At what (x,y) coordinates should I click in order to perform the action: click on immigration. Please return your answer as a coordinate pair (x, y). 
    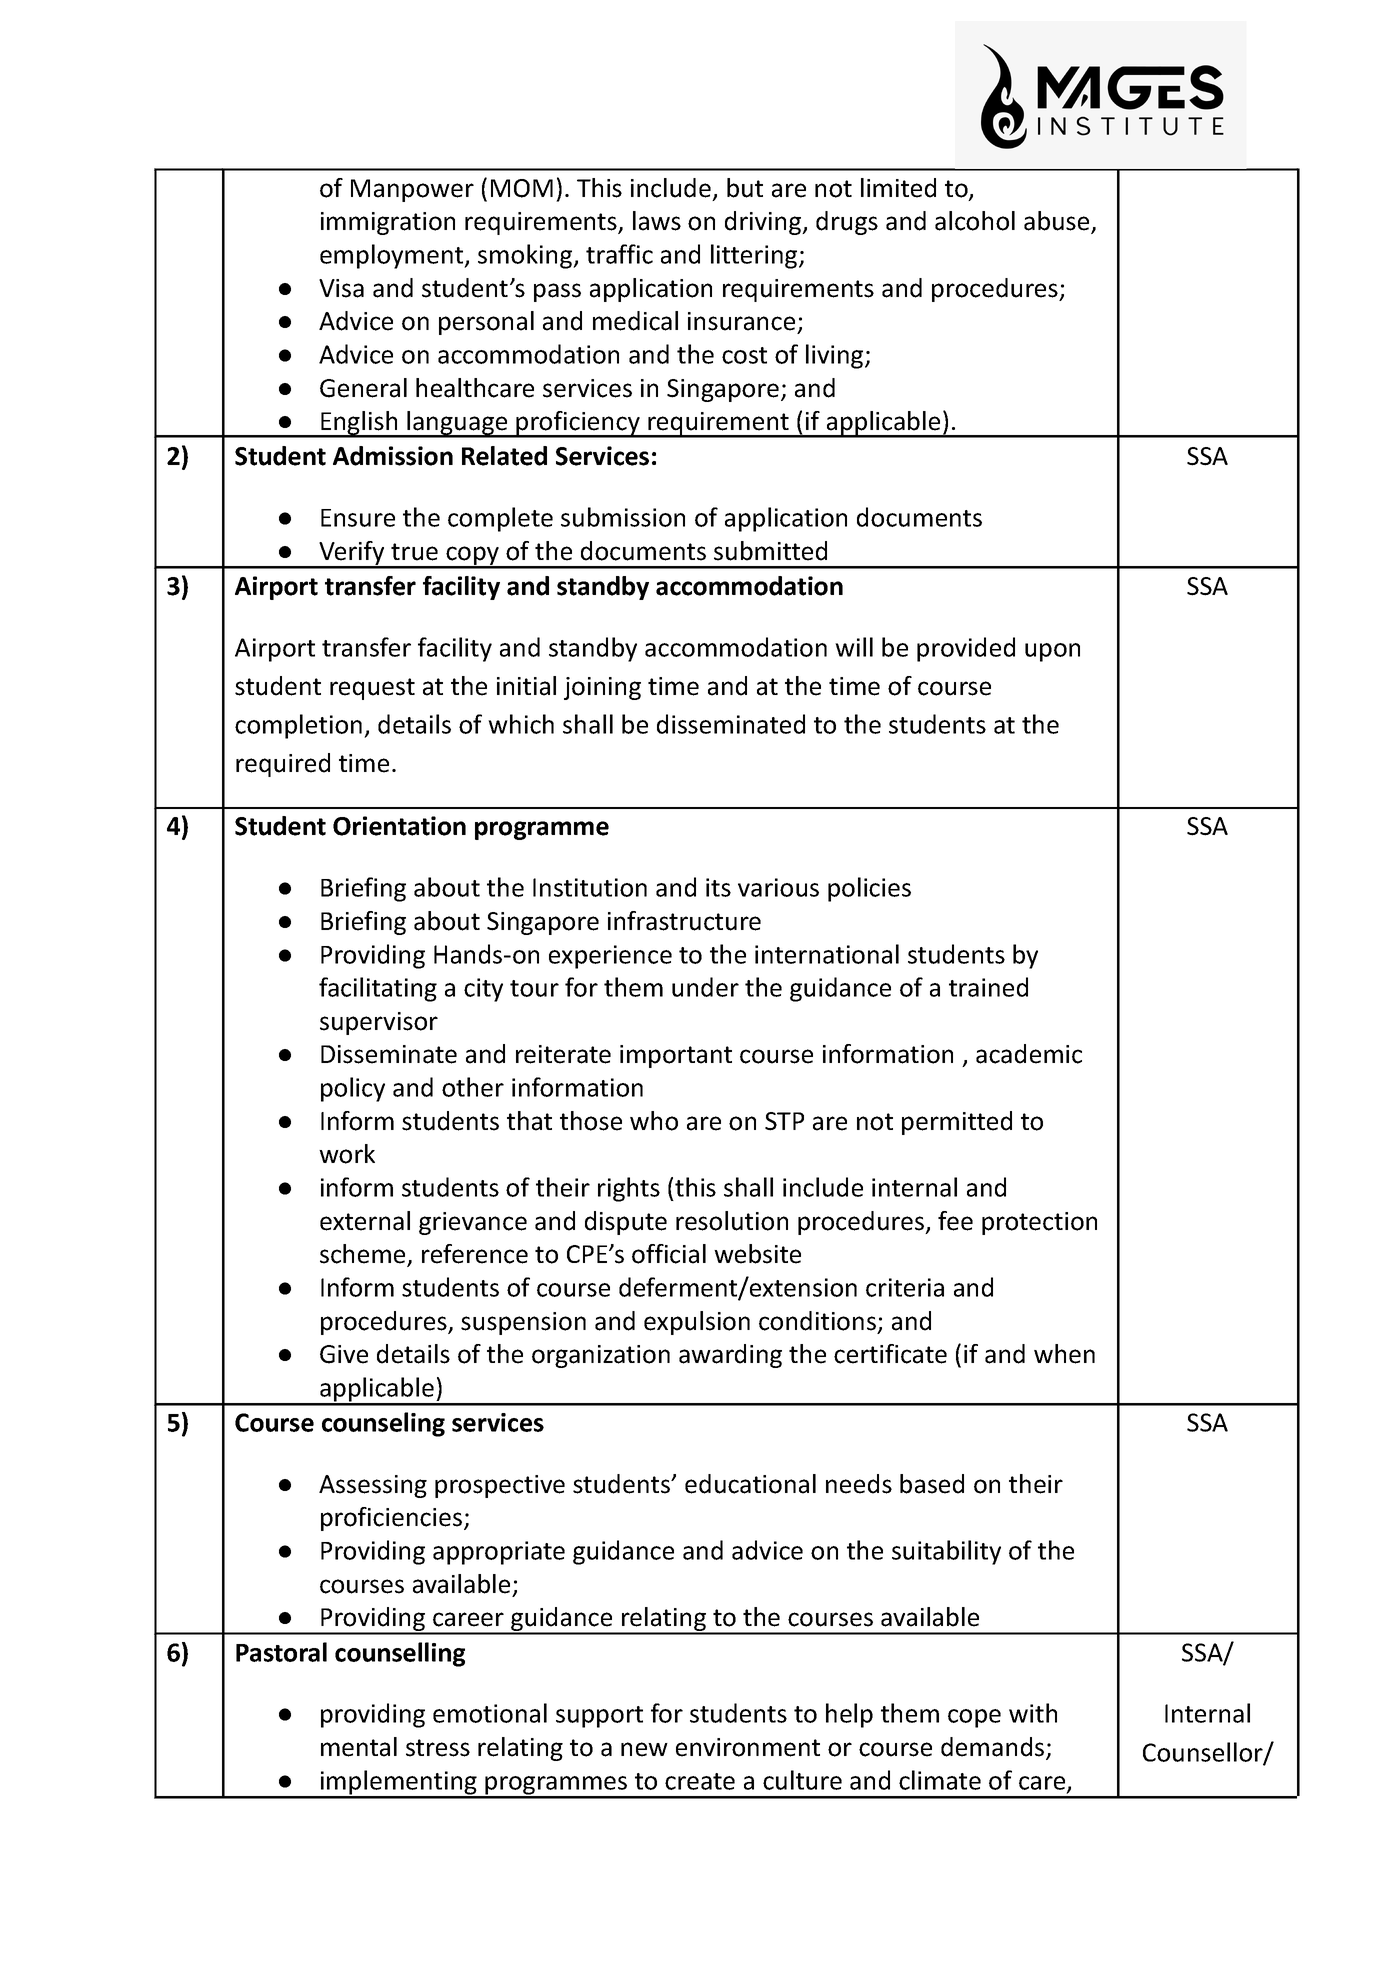
    Looking at the image, I should click on (388, 223).
